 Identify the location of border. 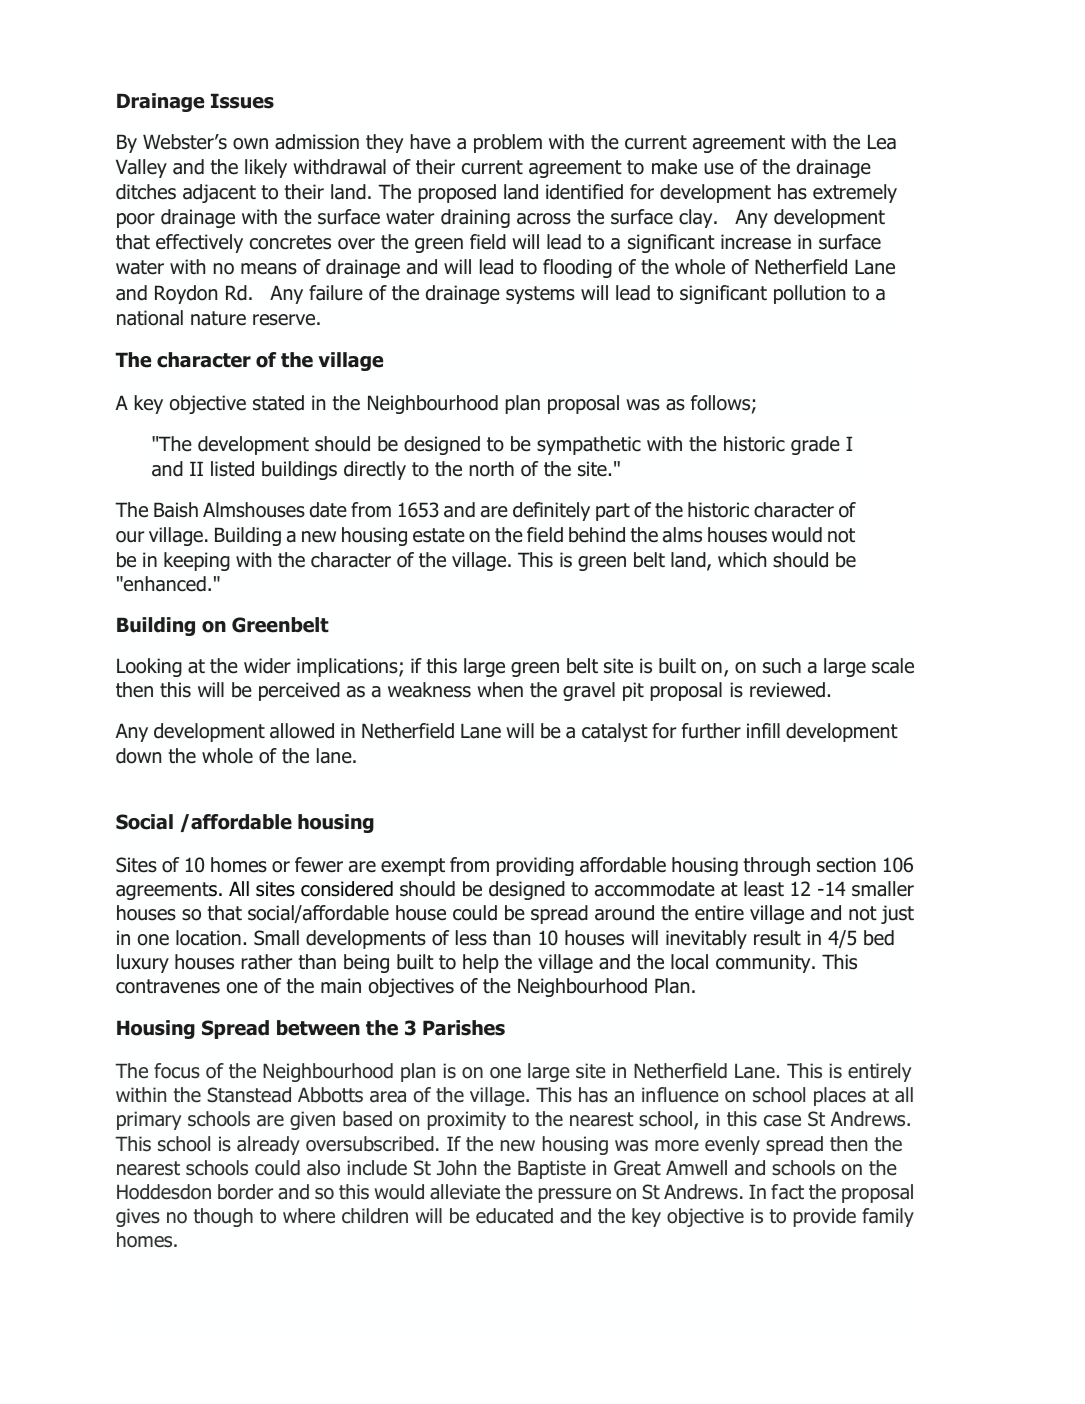
(245, 1192).
